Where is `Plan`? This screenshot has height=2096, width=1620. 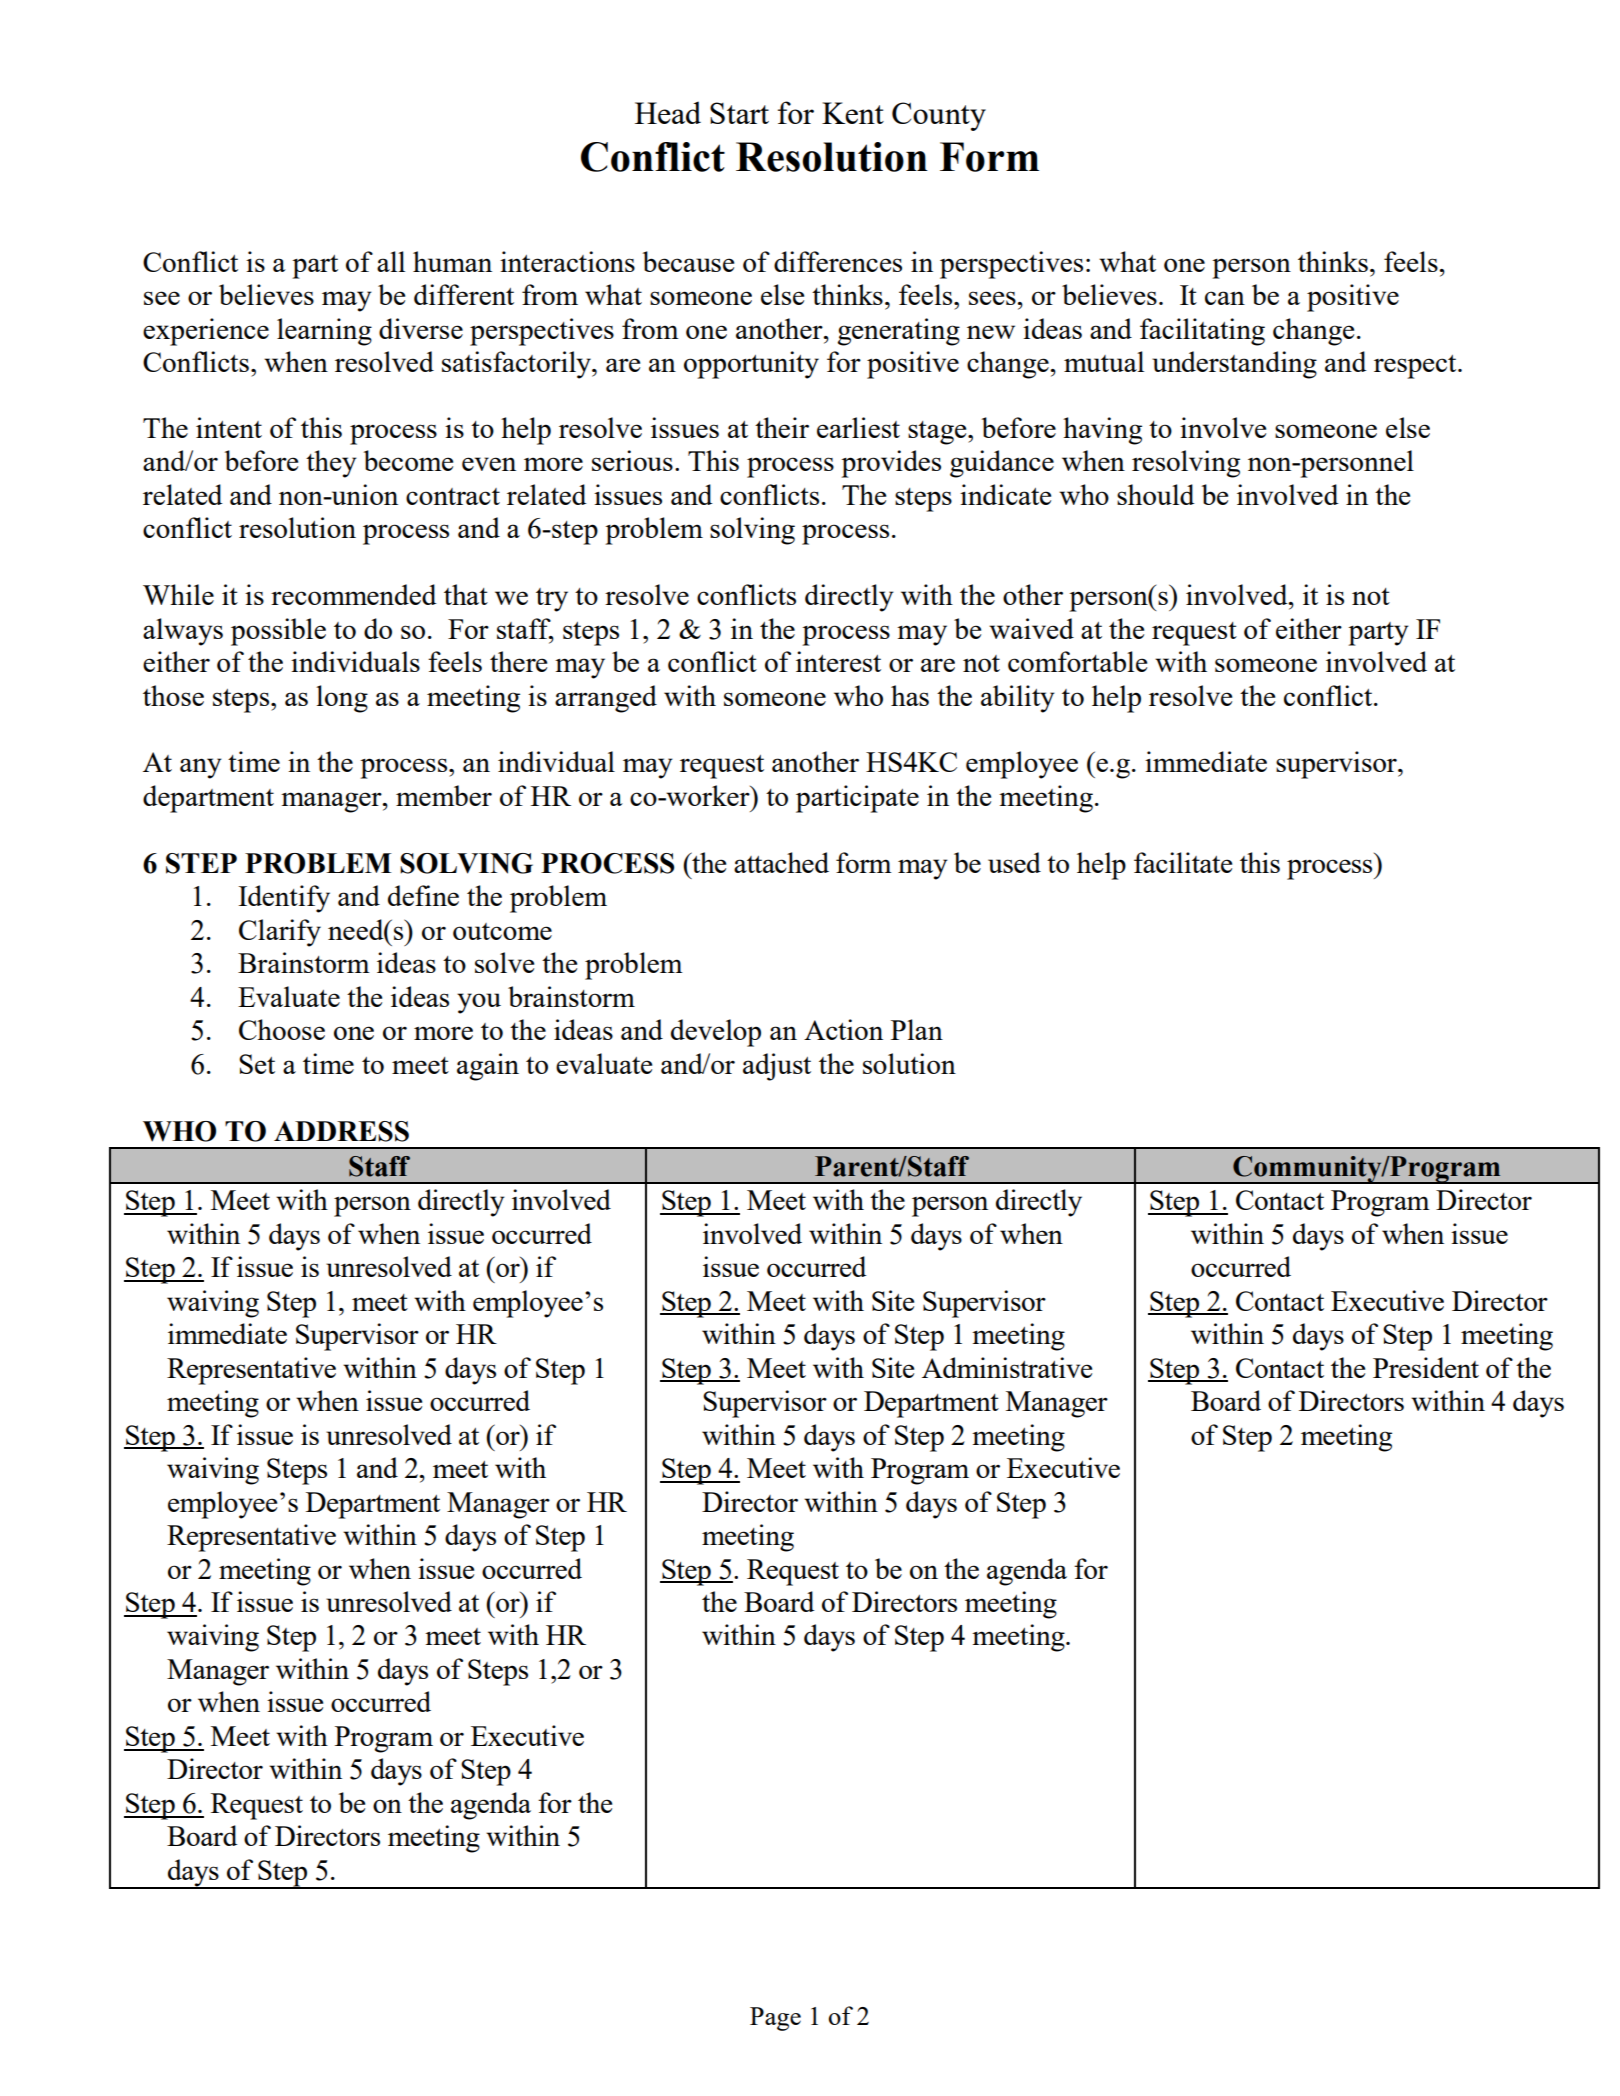 Plan is located at coordinates (917, 1029).
